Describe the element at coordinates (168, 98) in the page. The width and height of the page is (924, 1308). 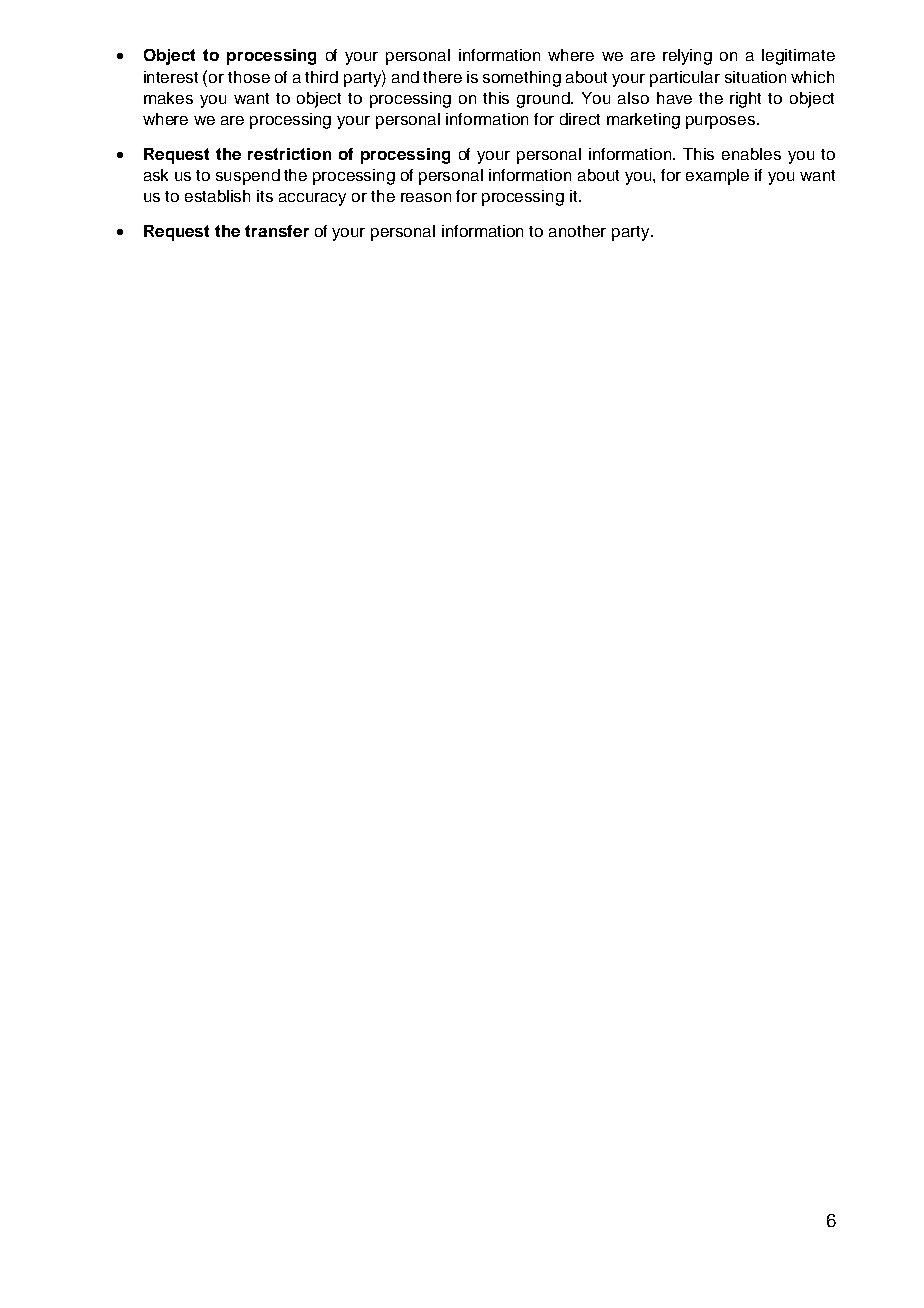
I see `makes` at that location.
